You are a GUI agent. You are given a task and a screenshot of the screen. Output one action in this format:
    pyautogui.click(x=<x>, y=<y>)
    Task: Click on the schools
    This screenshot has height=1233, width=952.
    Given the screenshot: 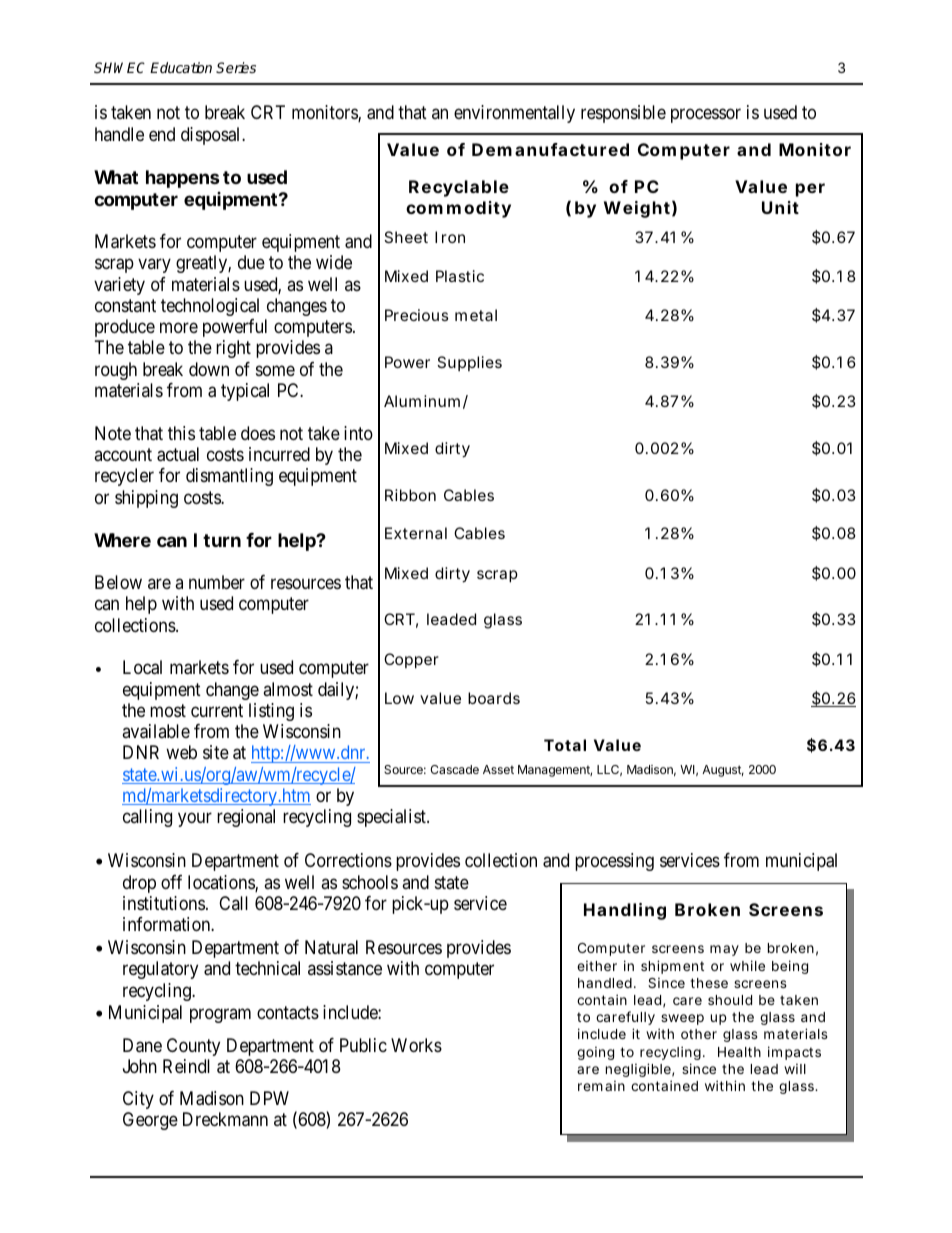 What is the action you would take?
    pyautogui.click(x=370, y=882)
